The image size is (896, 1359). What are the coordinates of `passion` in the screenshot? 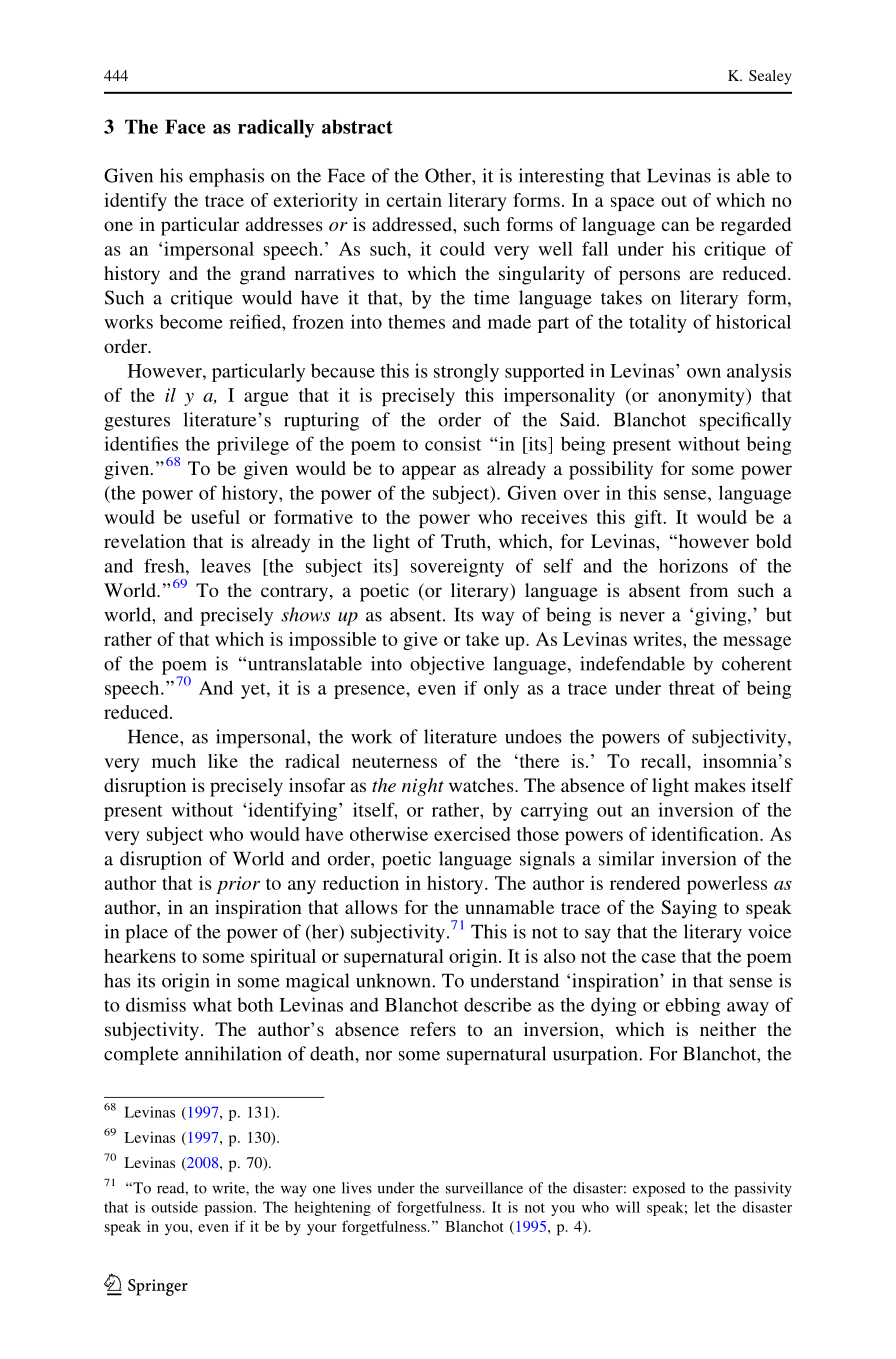 It's located at (229, 1208).
